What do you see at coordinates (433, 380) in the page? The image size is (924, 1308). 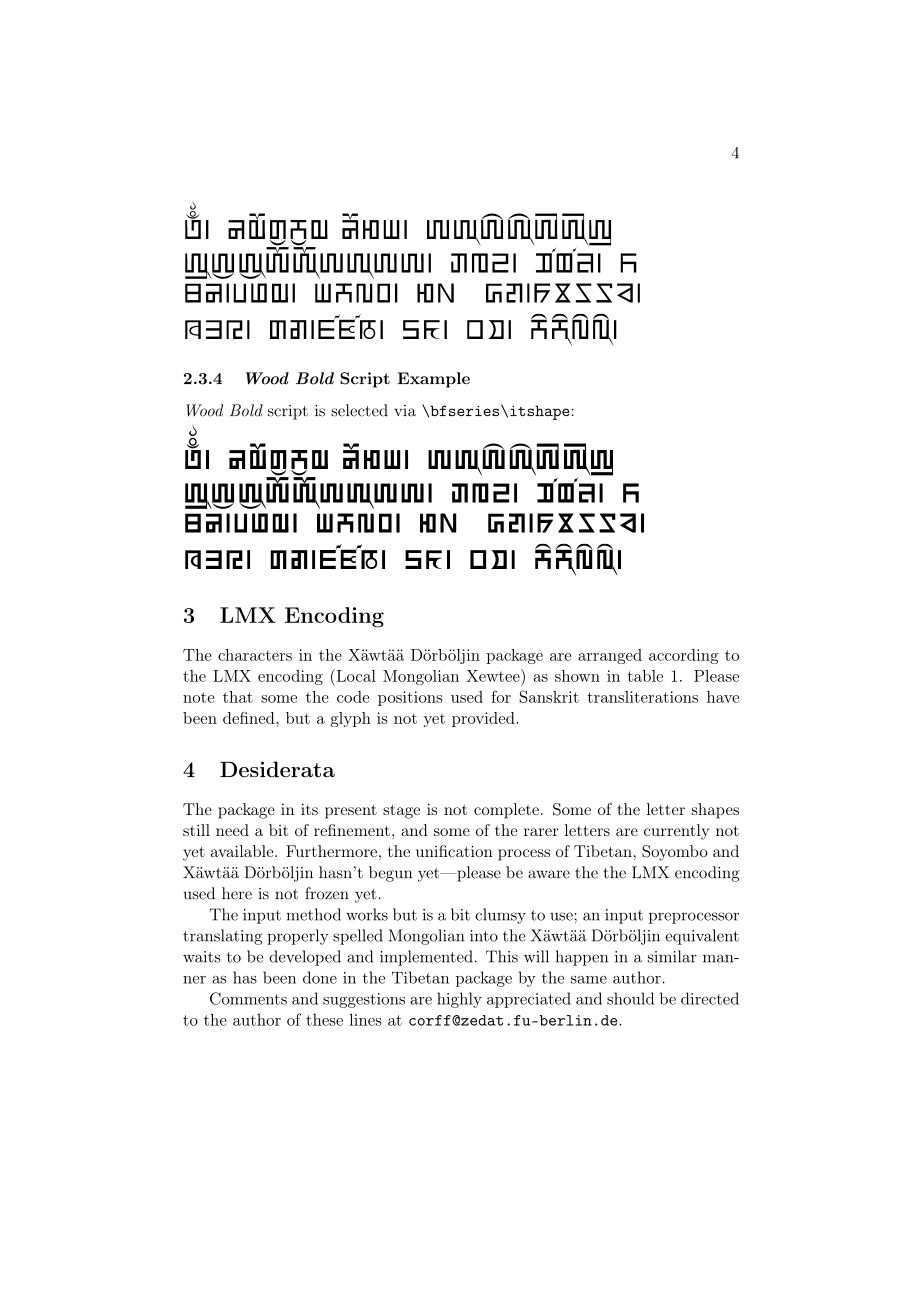 I see `Example` at bounding box center [433, 380].
